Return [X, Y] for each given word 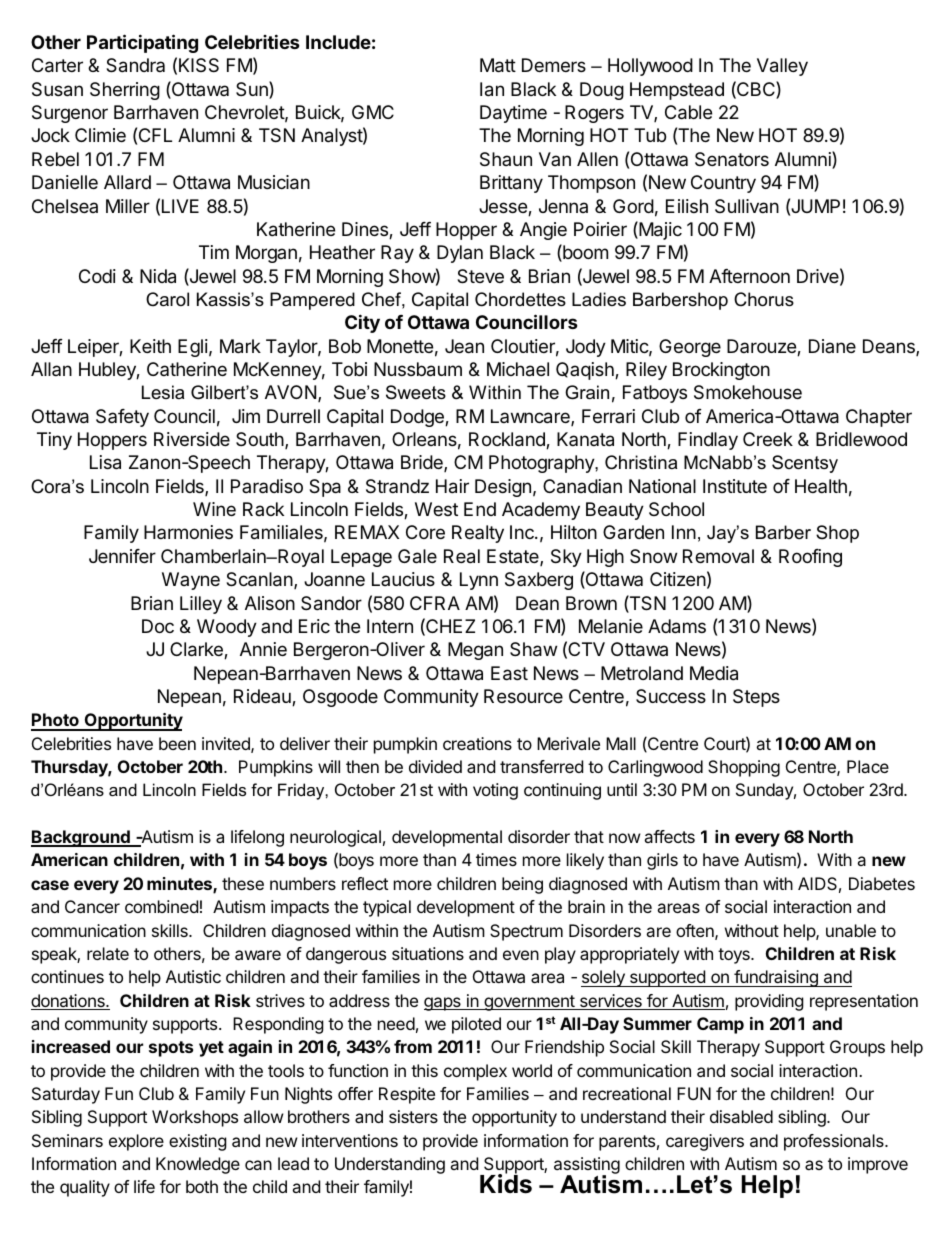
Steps [756, 698]
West [436, 509]
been [177, 743]
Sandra [135, 65]
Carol [167, 299]
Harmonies [188, 532]
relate [108, 953]
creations [477, 743]
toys [735, 956]
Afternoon [749, 276]
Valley [782, 67]
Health [821, 486]
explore [136, 1142]
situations [428, 953]
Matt [498, 65]
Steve [480, 276]
